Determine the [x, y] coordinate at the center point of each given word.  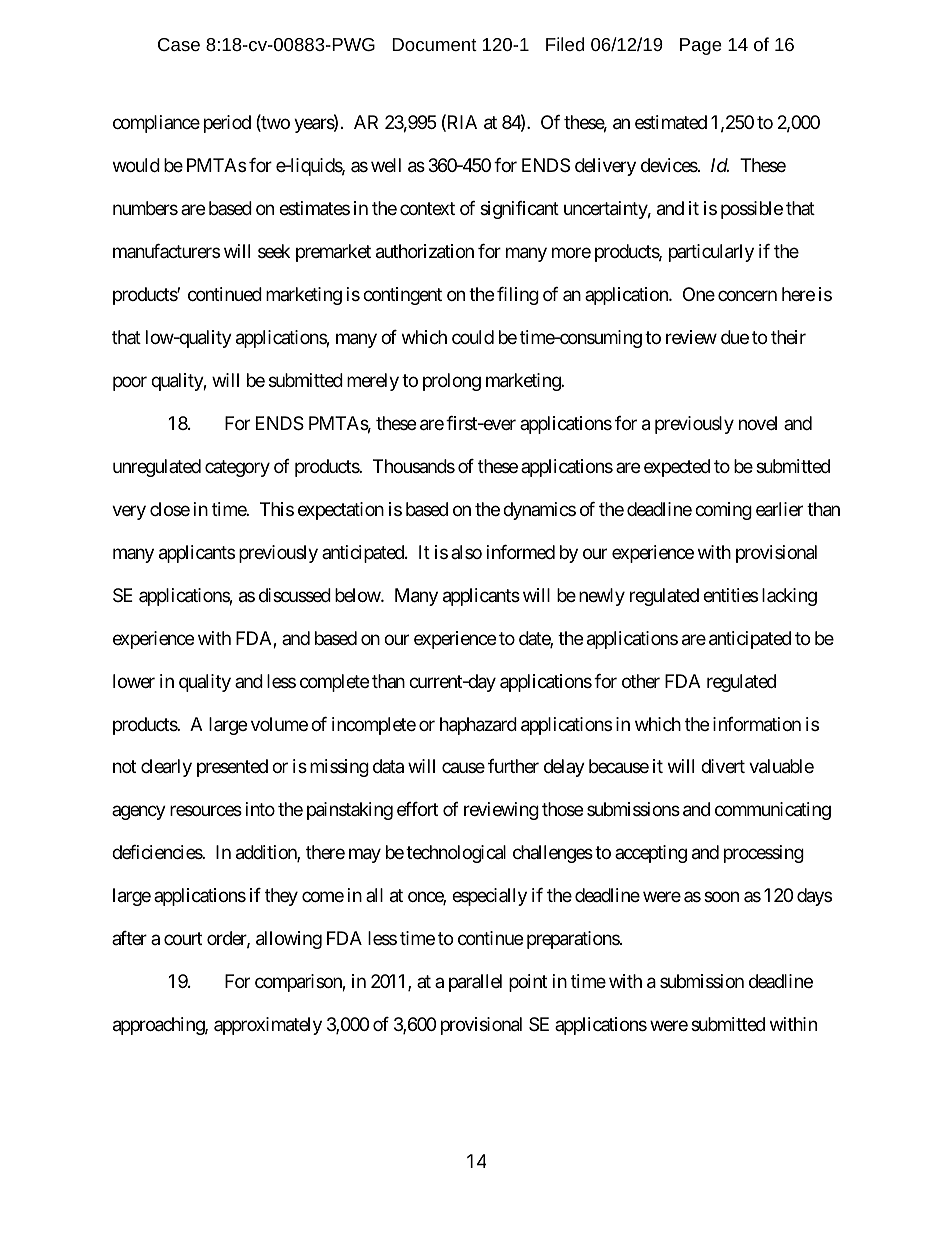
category [237, 468]
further [513, 766]
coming [723, 511]
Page [701, 46]
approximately [268, 1026]
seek [274, 251]
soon [721, 897]
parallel [475, 983]
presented [232, 768]
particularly [711, 253]
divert [723, 766]
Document [434, 44]
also [466, 552]
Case [179, 44]
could [473, 337]
